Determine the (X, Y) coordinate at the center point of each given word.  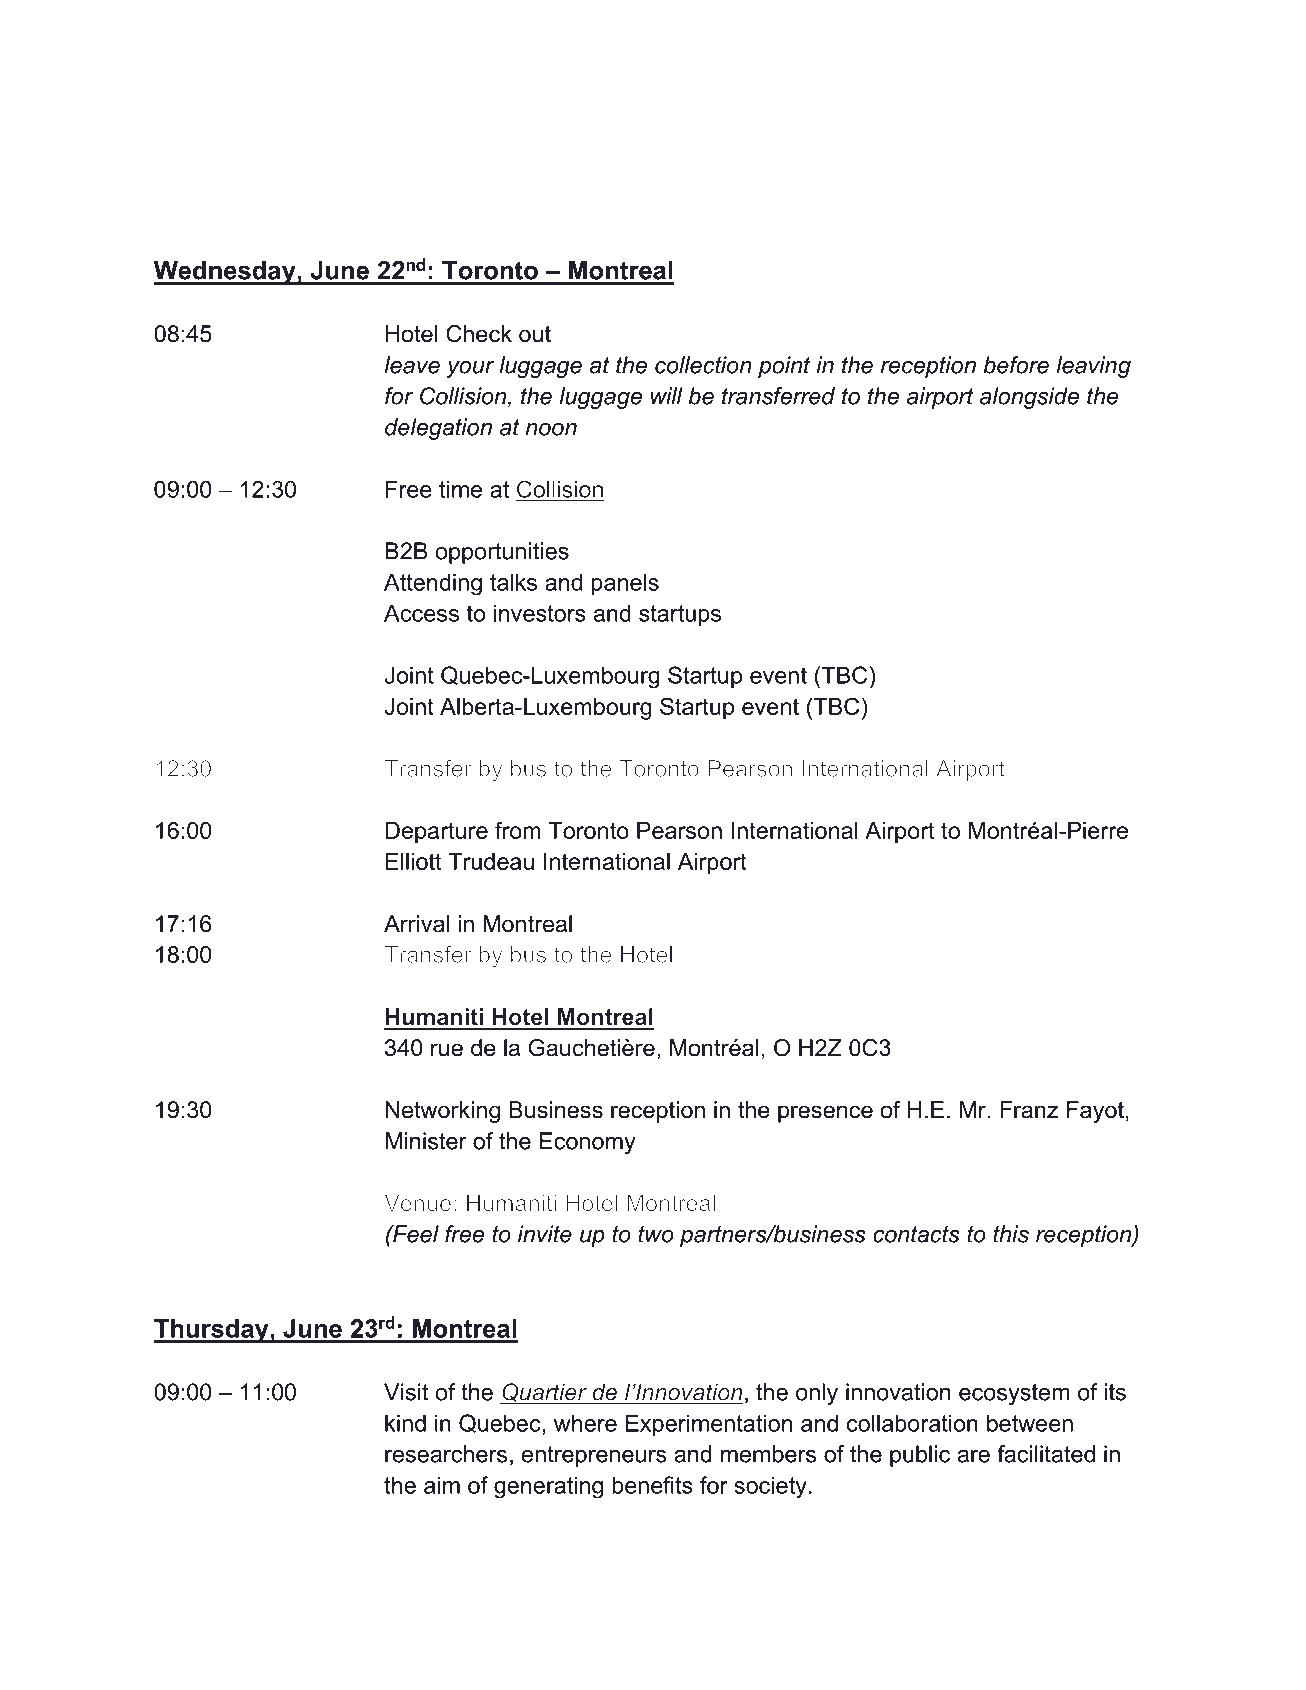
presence (825, 1114)
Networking (442, 1112)
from (518, 830)
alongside (1029, 398)
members (768, 1454)
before (1016, 365)
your (470, 369)
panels (625, 584)
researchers (446, 1454)
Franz (1029, 1110)
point (784, 367)
